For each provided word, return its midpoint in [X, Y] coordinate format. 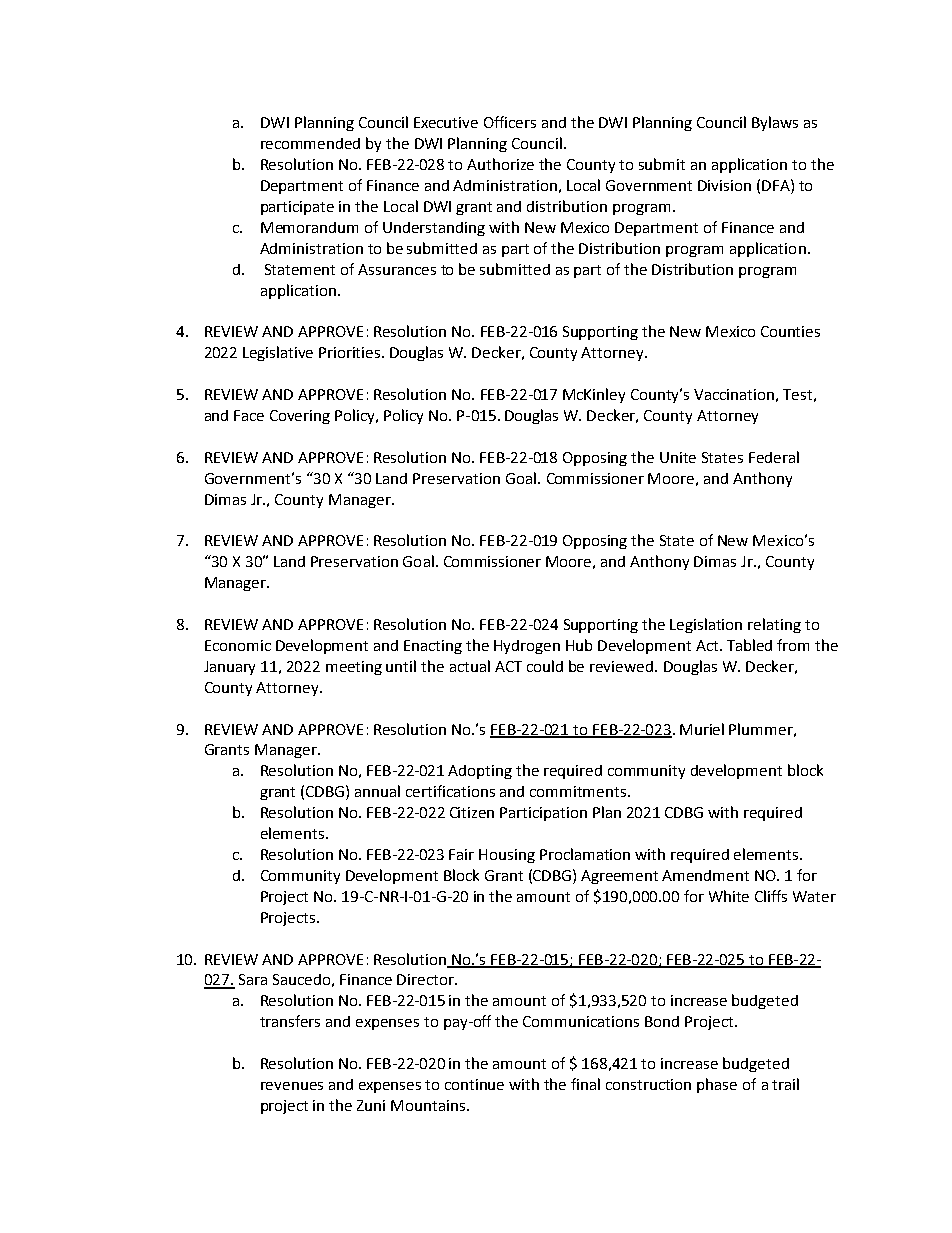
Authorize [500, 164]
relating [774, 625]
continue [474, 1084]
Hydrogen [527, 647]
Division [724, 185]
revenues [292, 1086]
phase [717, 1085]
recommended [310, 143]
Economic [238, 645]
